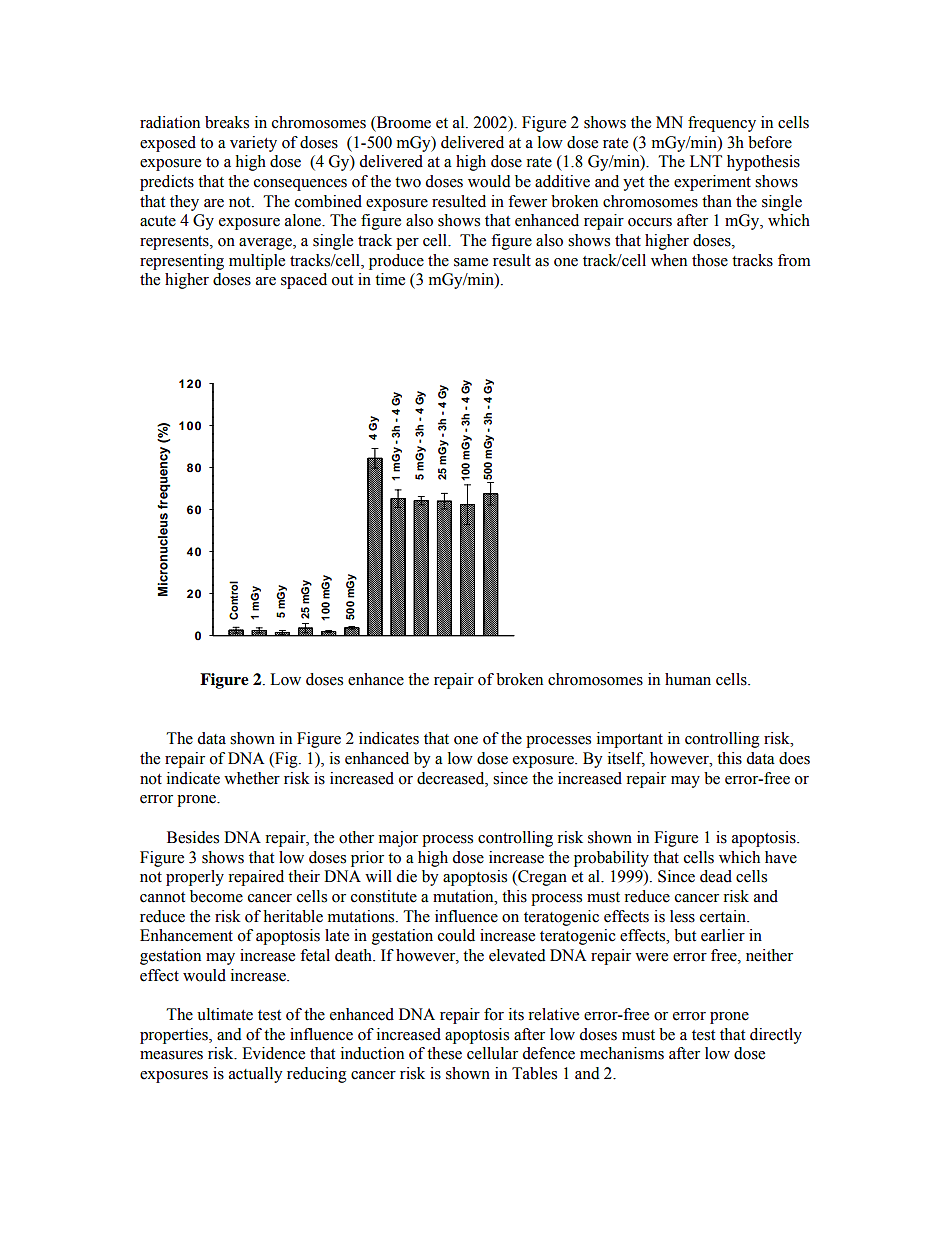 This screenshot has width=952, height=1233. What do you see at coordinates (408, 182) in the screenshot?
I see `two` at bounding box center [408, 182].
